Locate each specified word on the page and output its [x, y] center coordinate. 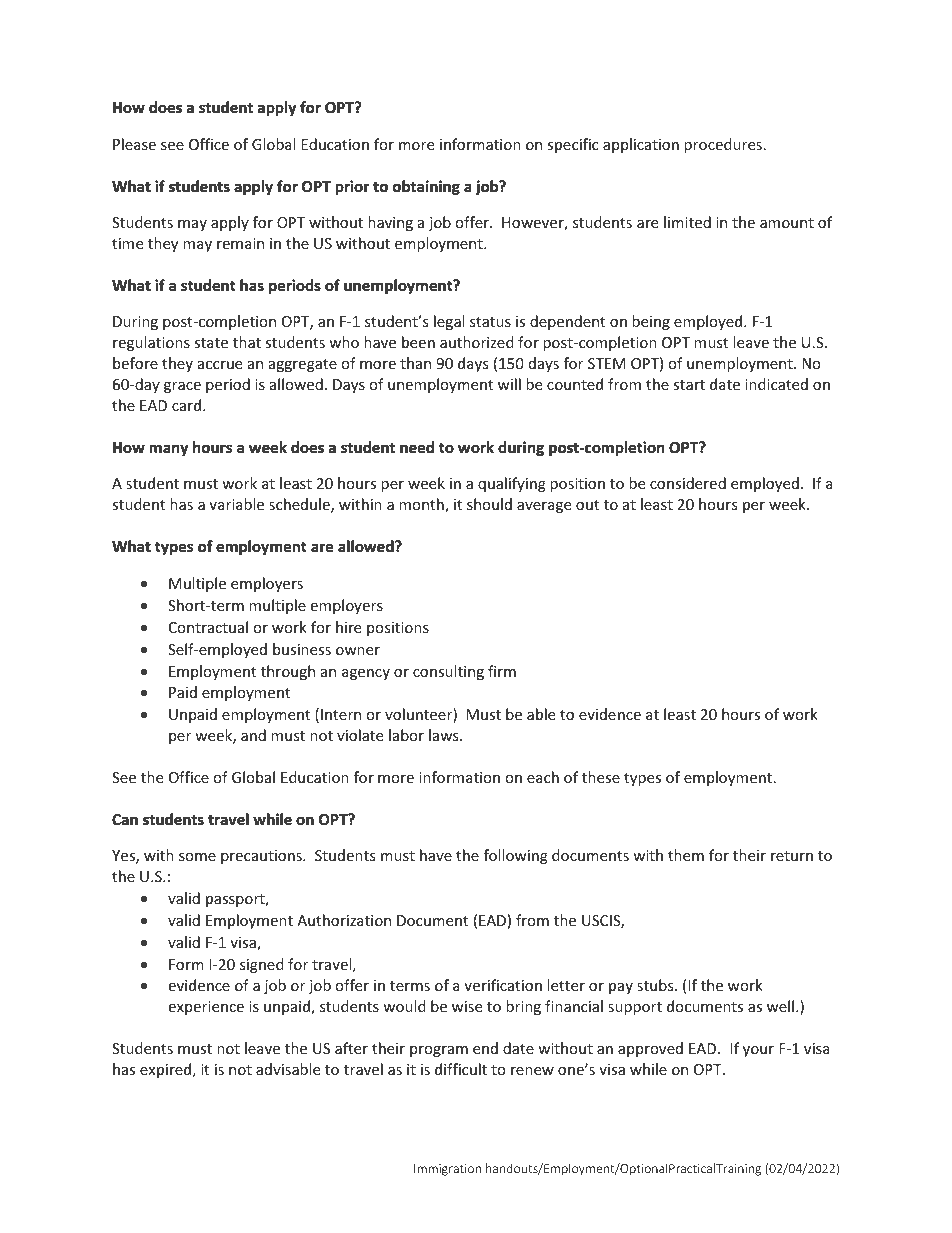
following [516, 856]
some [197, 857]
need [417, 447]
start [689, 385]
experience [206, 1008]
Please [134, 144]
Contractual [208, 627]
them [686, 855]
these [601, 777]
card [188, 405]
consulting [448, 672]
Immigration [447, 1170]
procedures [723, 145]
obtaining [426, 187]
